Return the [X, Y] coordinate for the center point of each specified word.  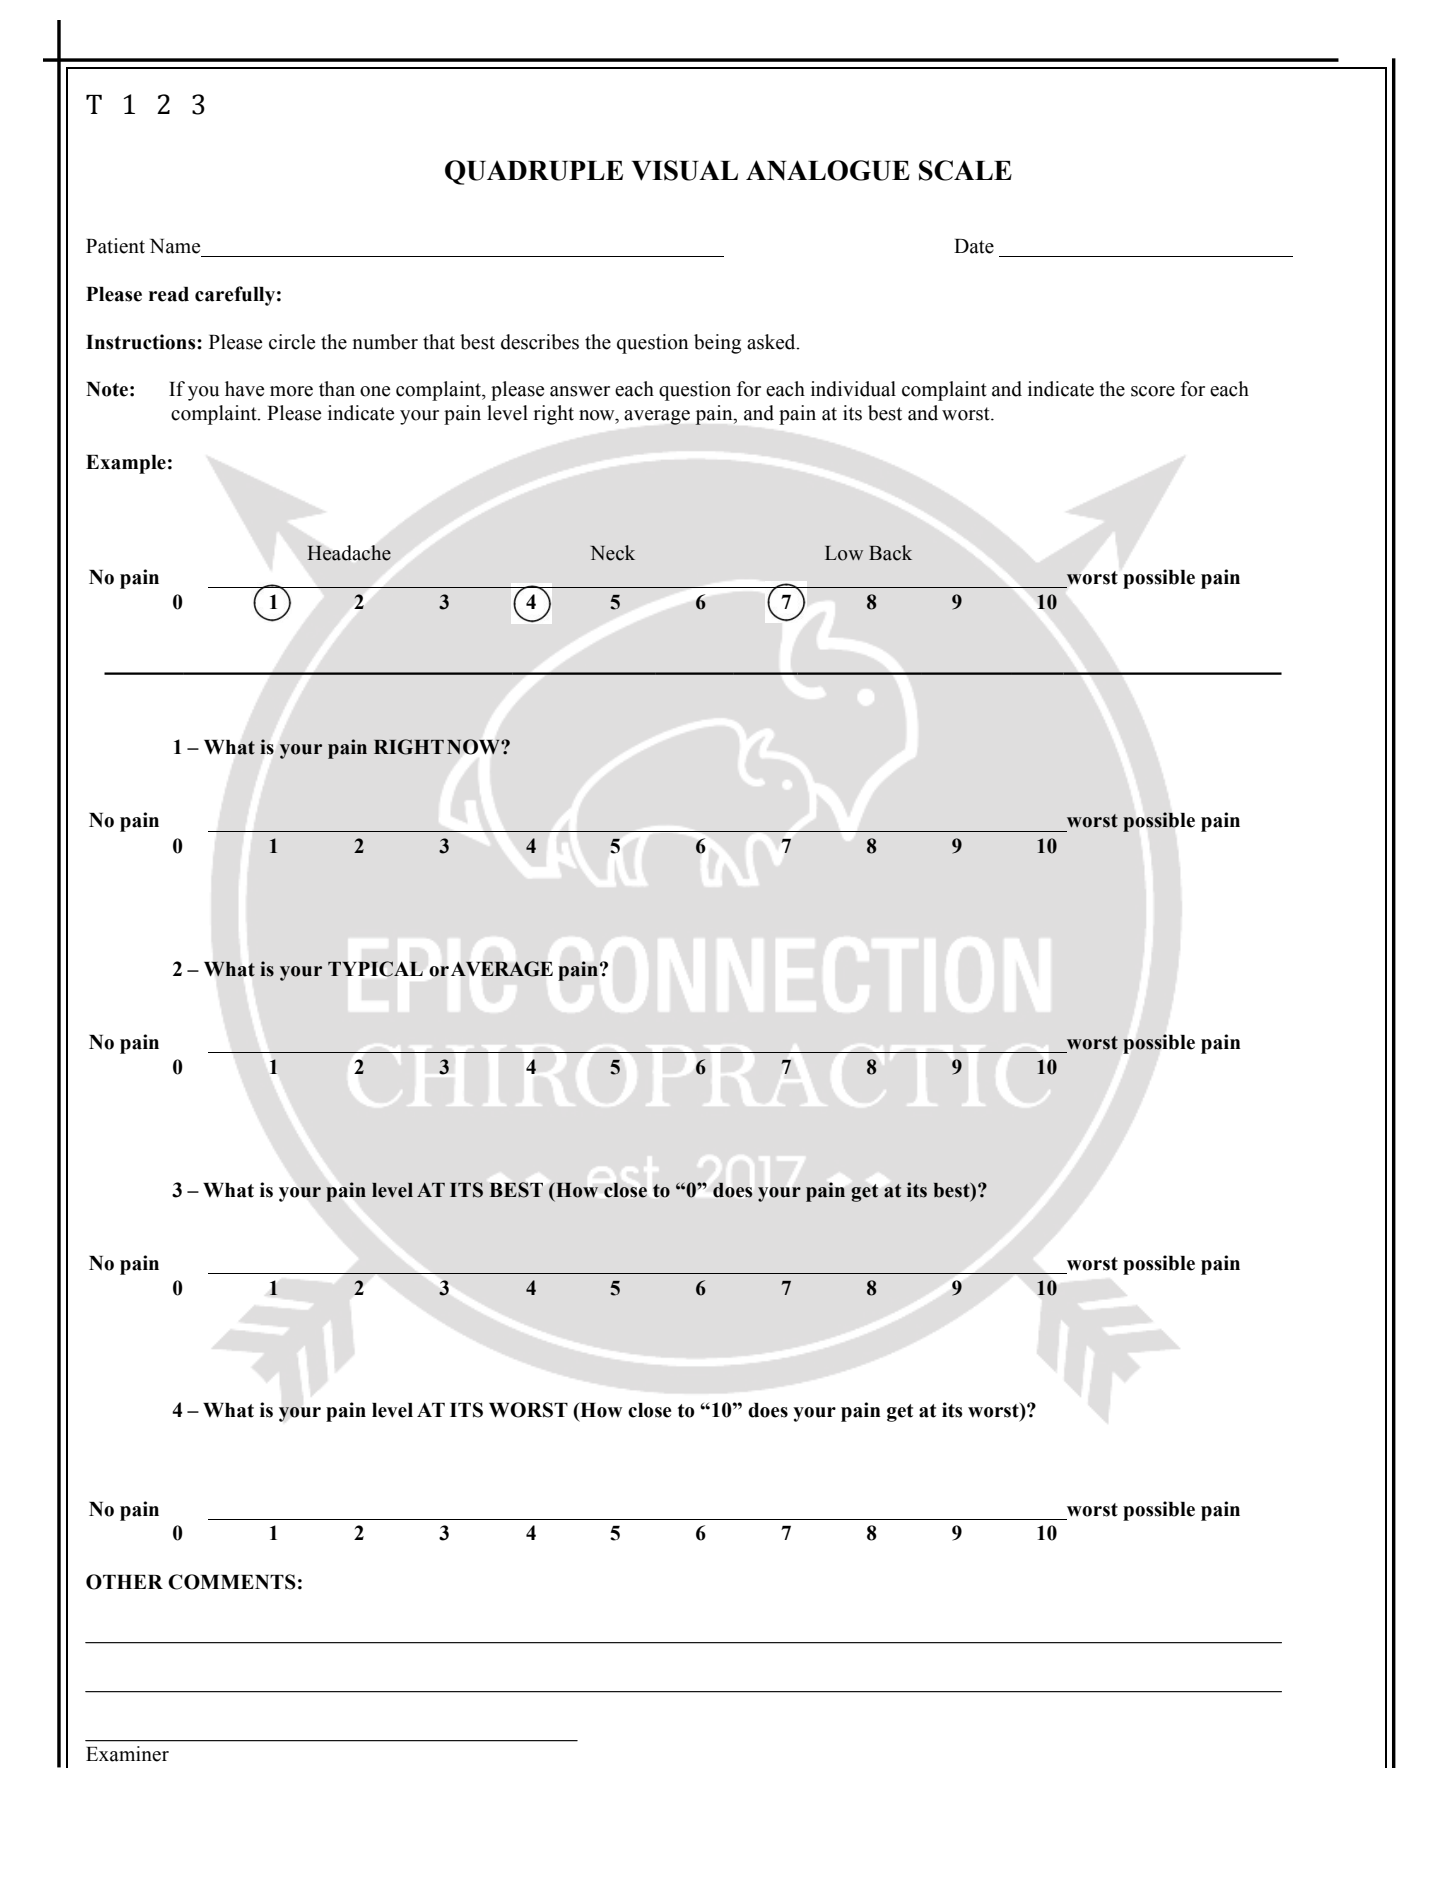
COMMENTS [232, 1582]
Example [126, 464]
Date [974, 246]
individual [853, 389]
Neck [613, 553]
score [1153, 391]
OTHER [124, 1582]
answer [580, 391]
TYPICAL [375, 969]
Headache [349, 553]
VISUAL [684, 170]
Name [175, 246]
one [375, 391]
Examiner [127, 1754]
